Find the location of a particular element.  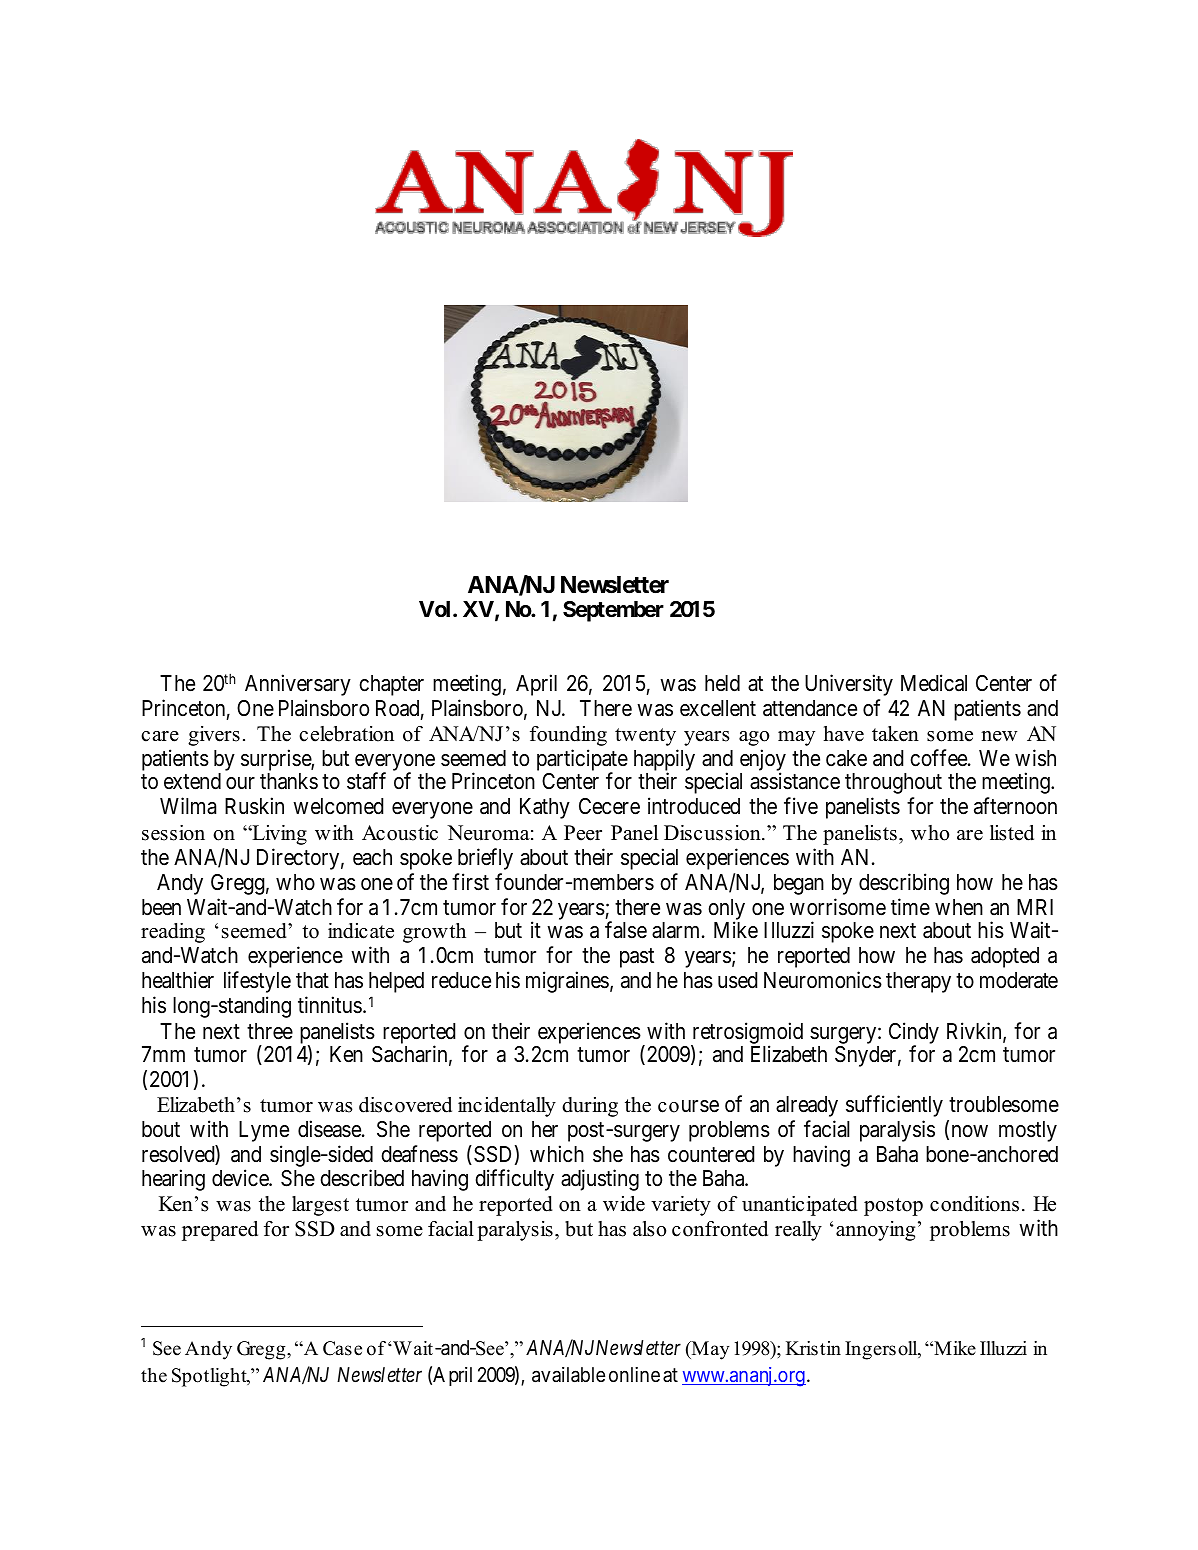

Peer is located at coordinates (583, 833).
